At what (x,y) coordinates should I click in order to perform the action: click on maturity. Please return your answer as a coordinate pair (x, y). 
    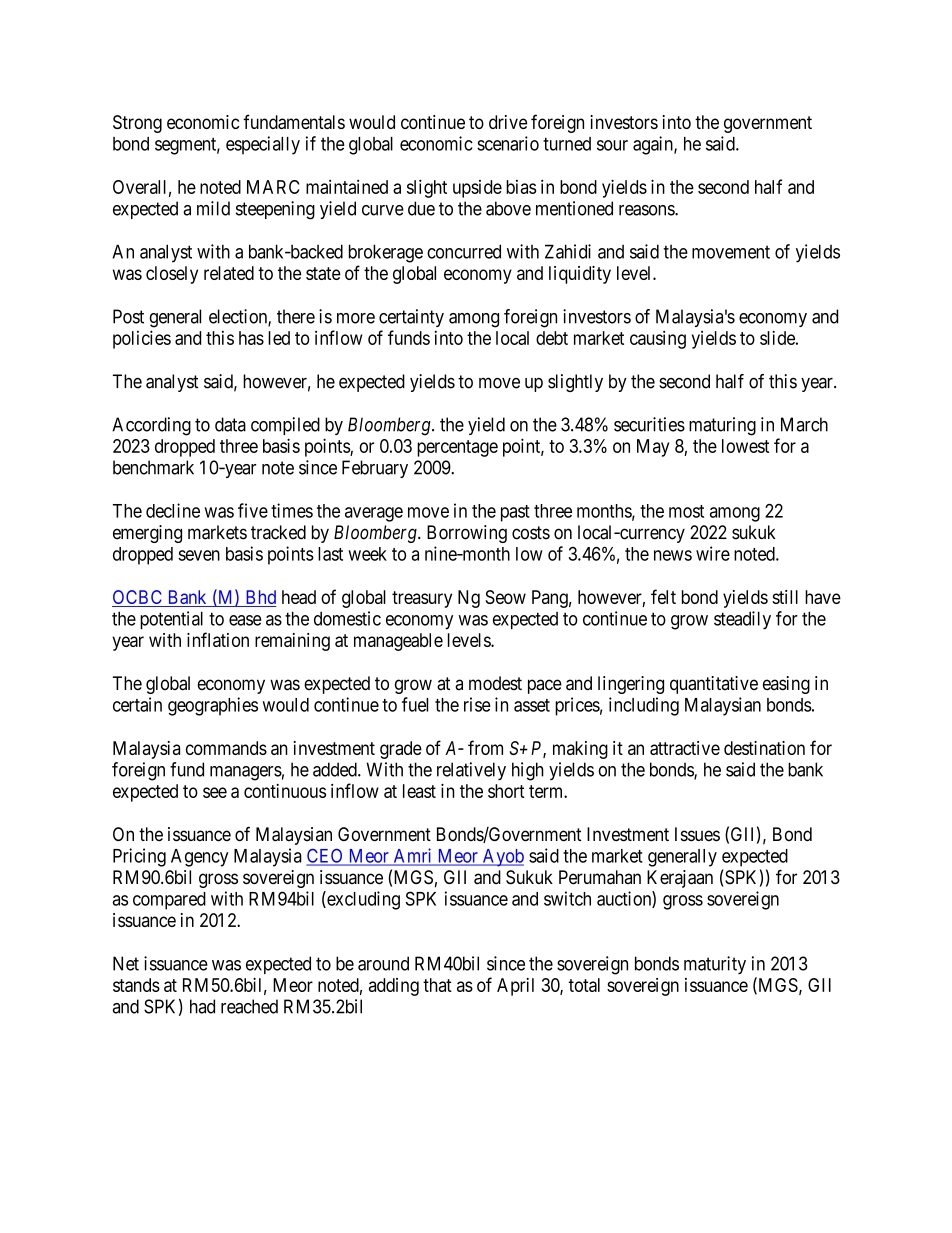
    Looking at the image, I should click on (715, 965).
